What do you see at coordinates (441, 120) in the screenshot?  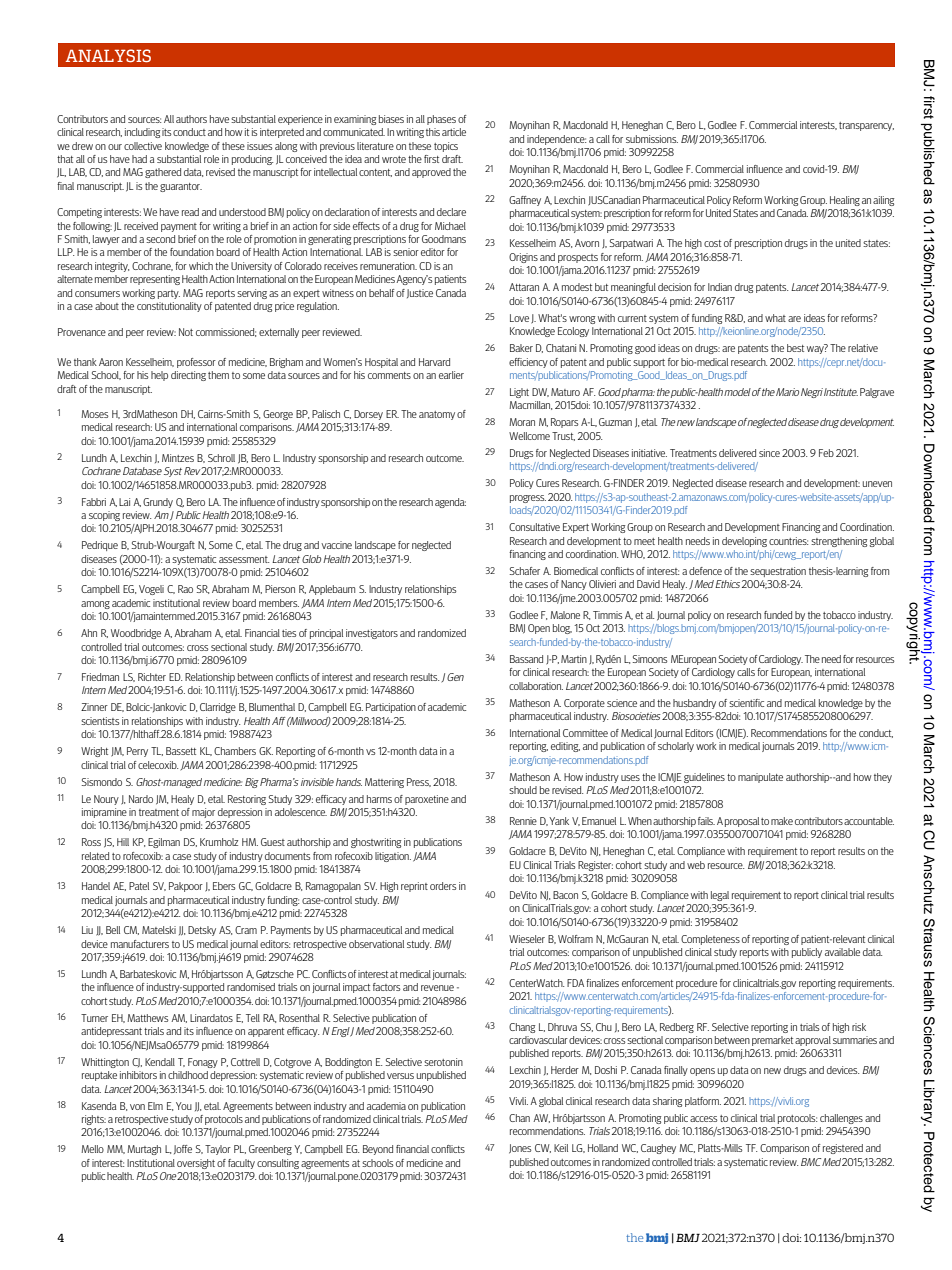 I see `phases` at bounding box center [441, 120].
